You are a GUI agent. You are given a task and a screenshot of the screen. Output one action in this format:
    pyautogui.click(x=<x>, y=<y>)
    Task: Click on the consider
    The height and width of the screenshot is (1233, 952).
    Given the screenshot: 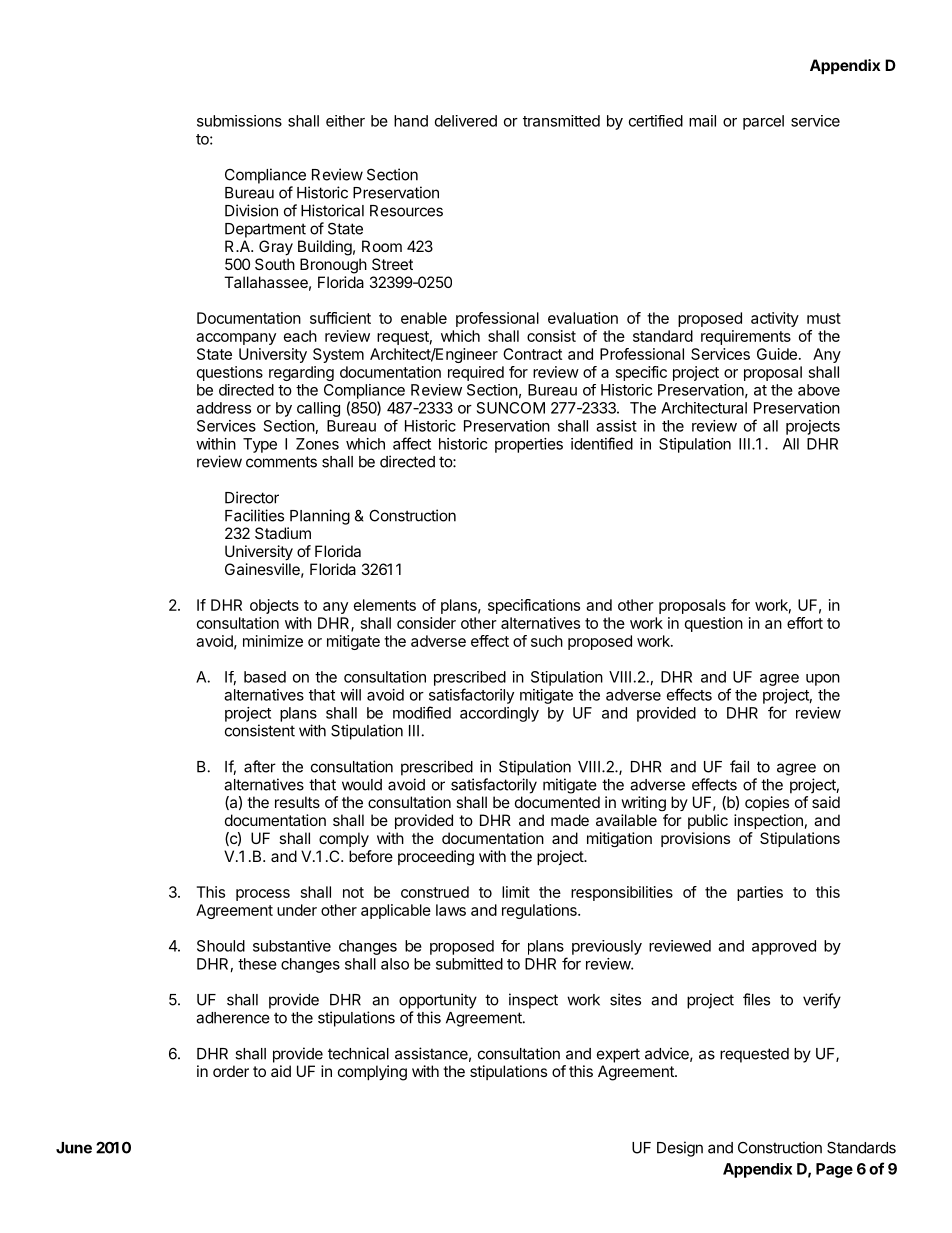 What is the action you would take?
    pyautogui.click(x=426, y=623)
